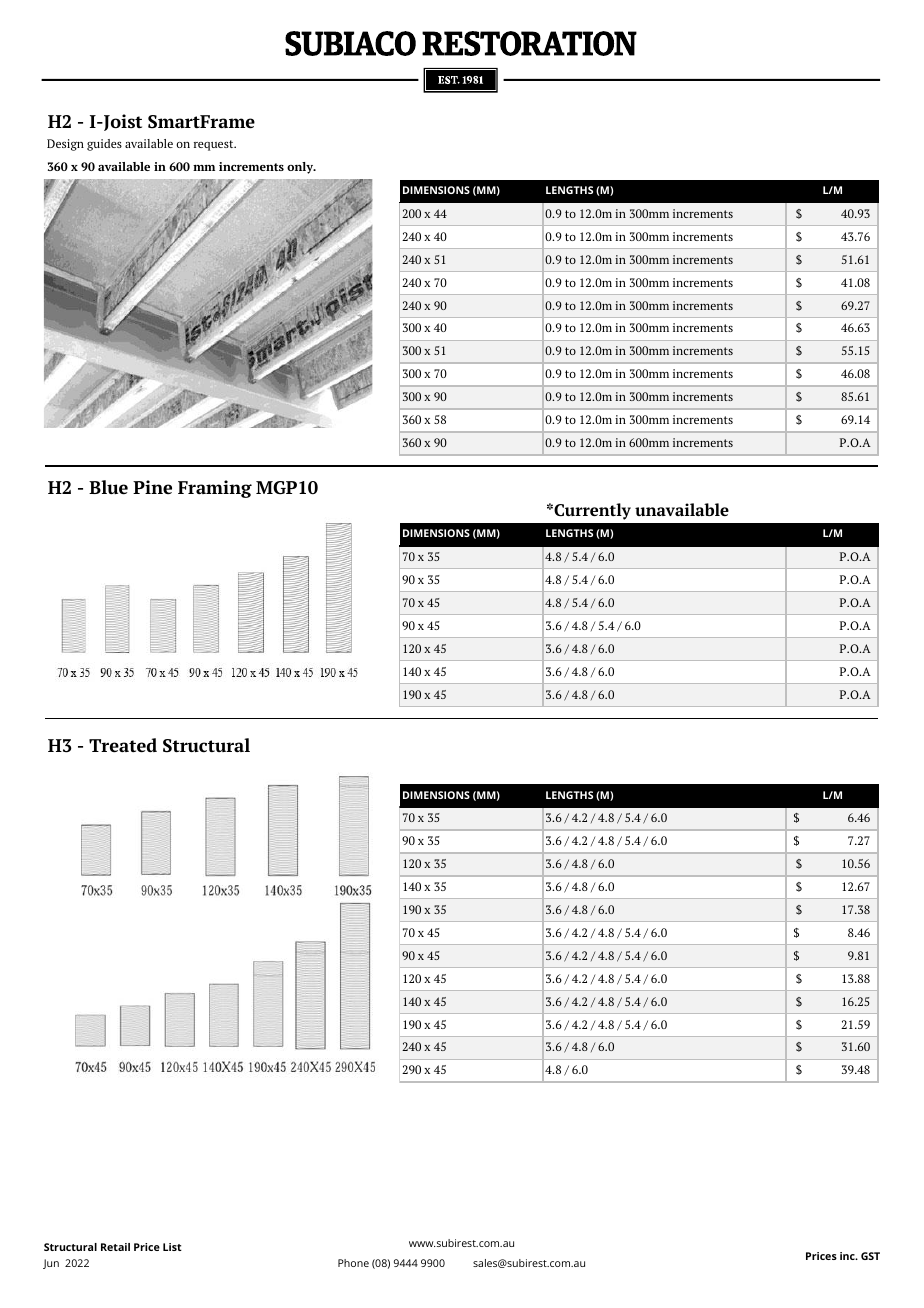  I want to click on request, so click(215, 145).
